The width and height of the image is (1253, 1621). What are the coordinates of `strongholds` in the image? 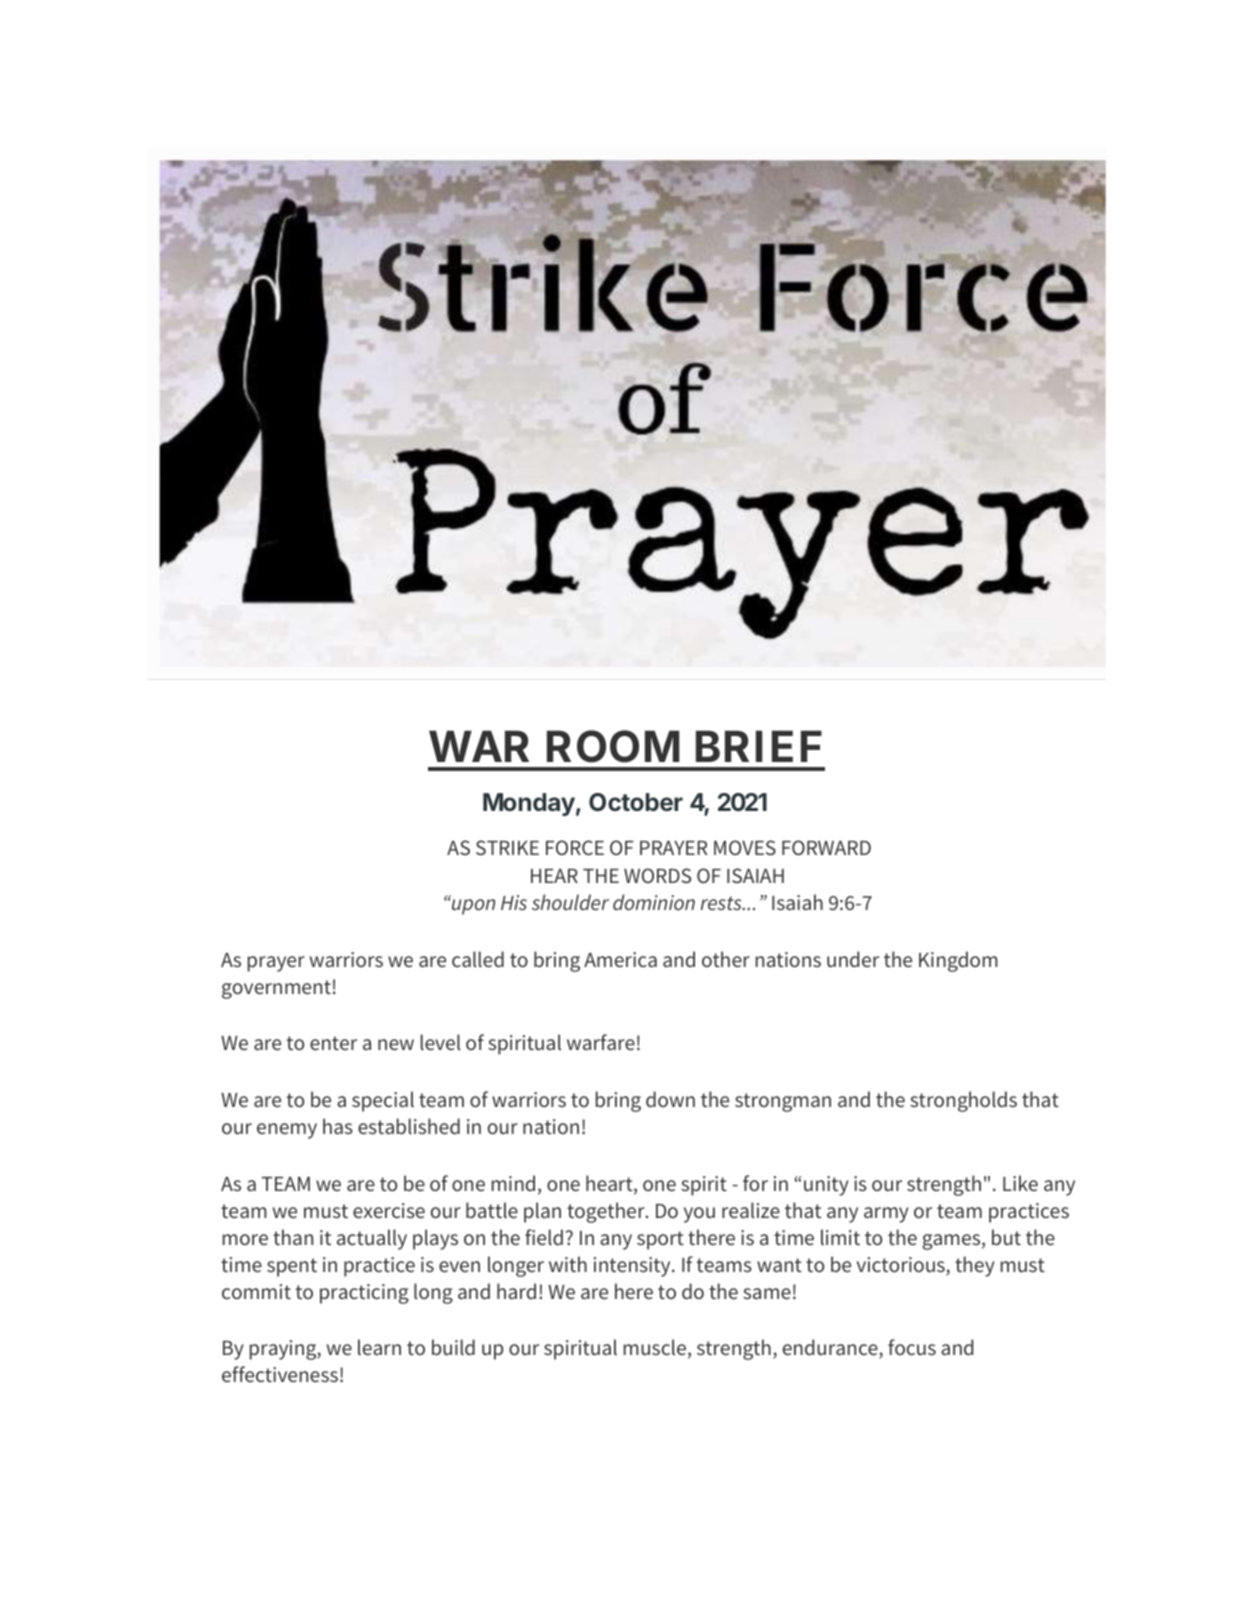 It's located at (963, 1101).
